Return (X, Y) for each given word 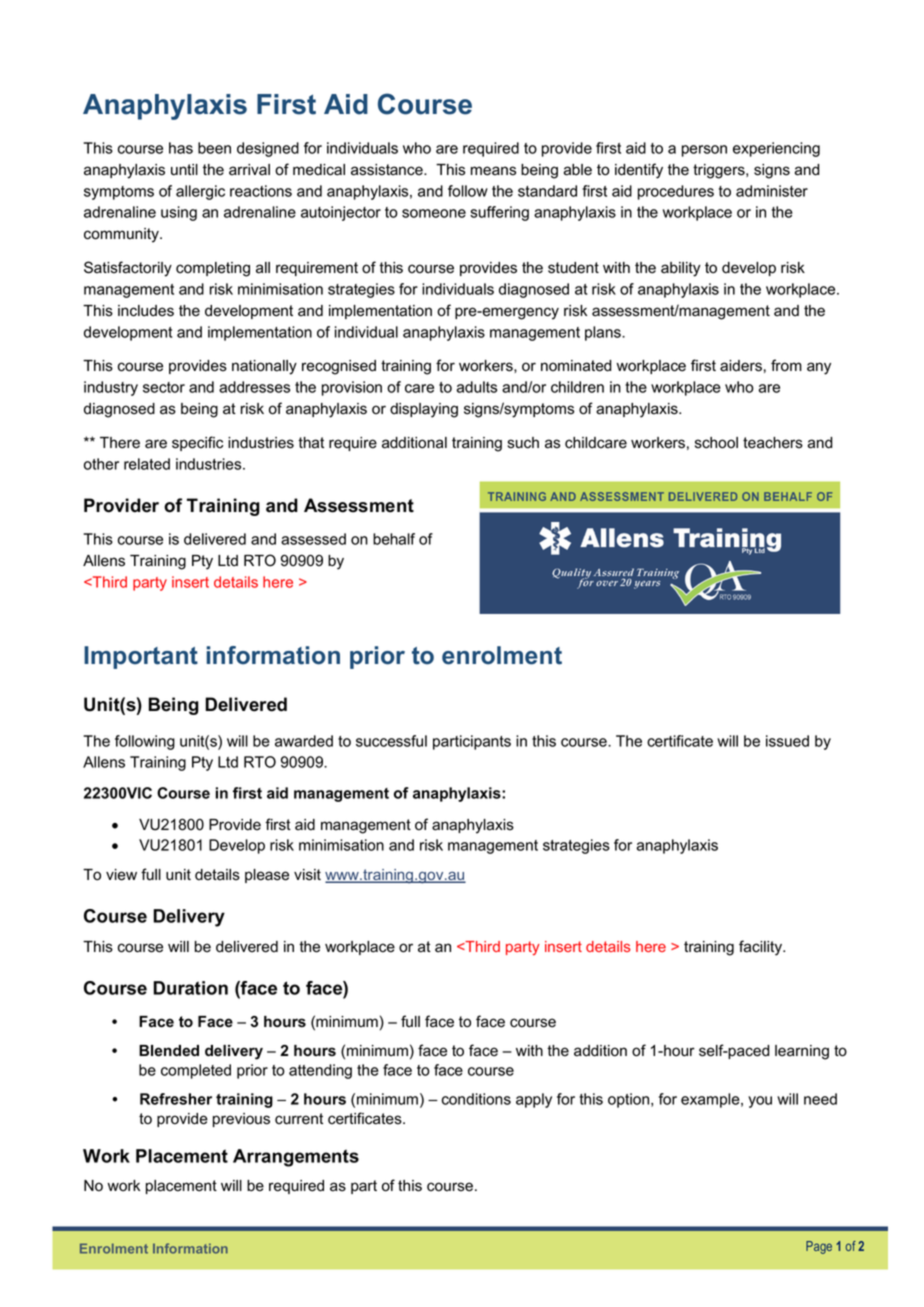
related (147, 464)
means (493, 171)
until (184, 170)
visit (307, 875)
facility (761, 948)
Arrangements (296, 1158)
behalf (394, 539)
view (121, 875)
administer (772, 191)
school (716, 443)
